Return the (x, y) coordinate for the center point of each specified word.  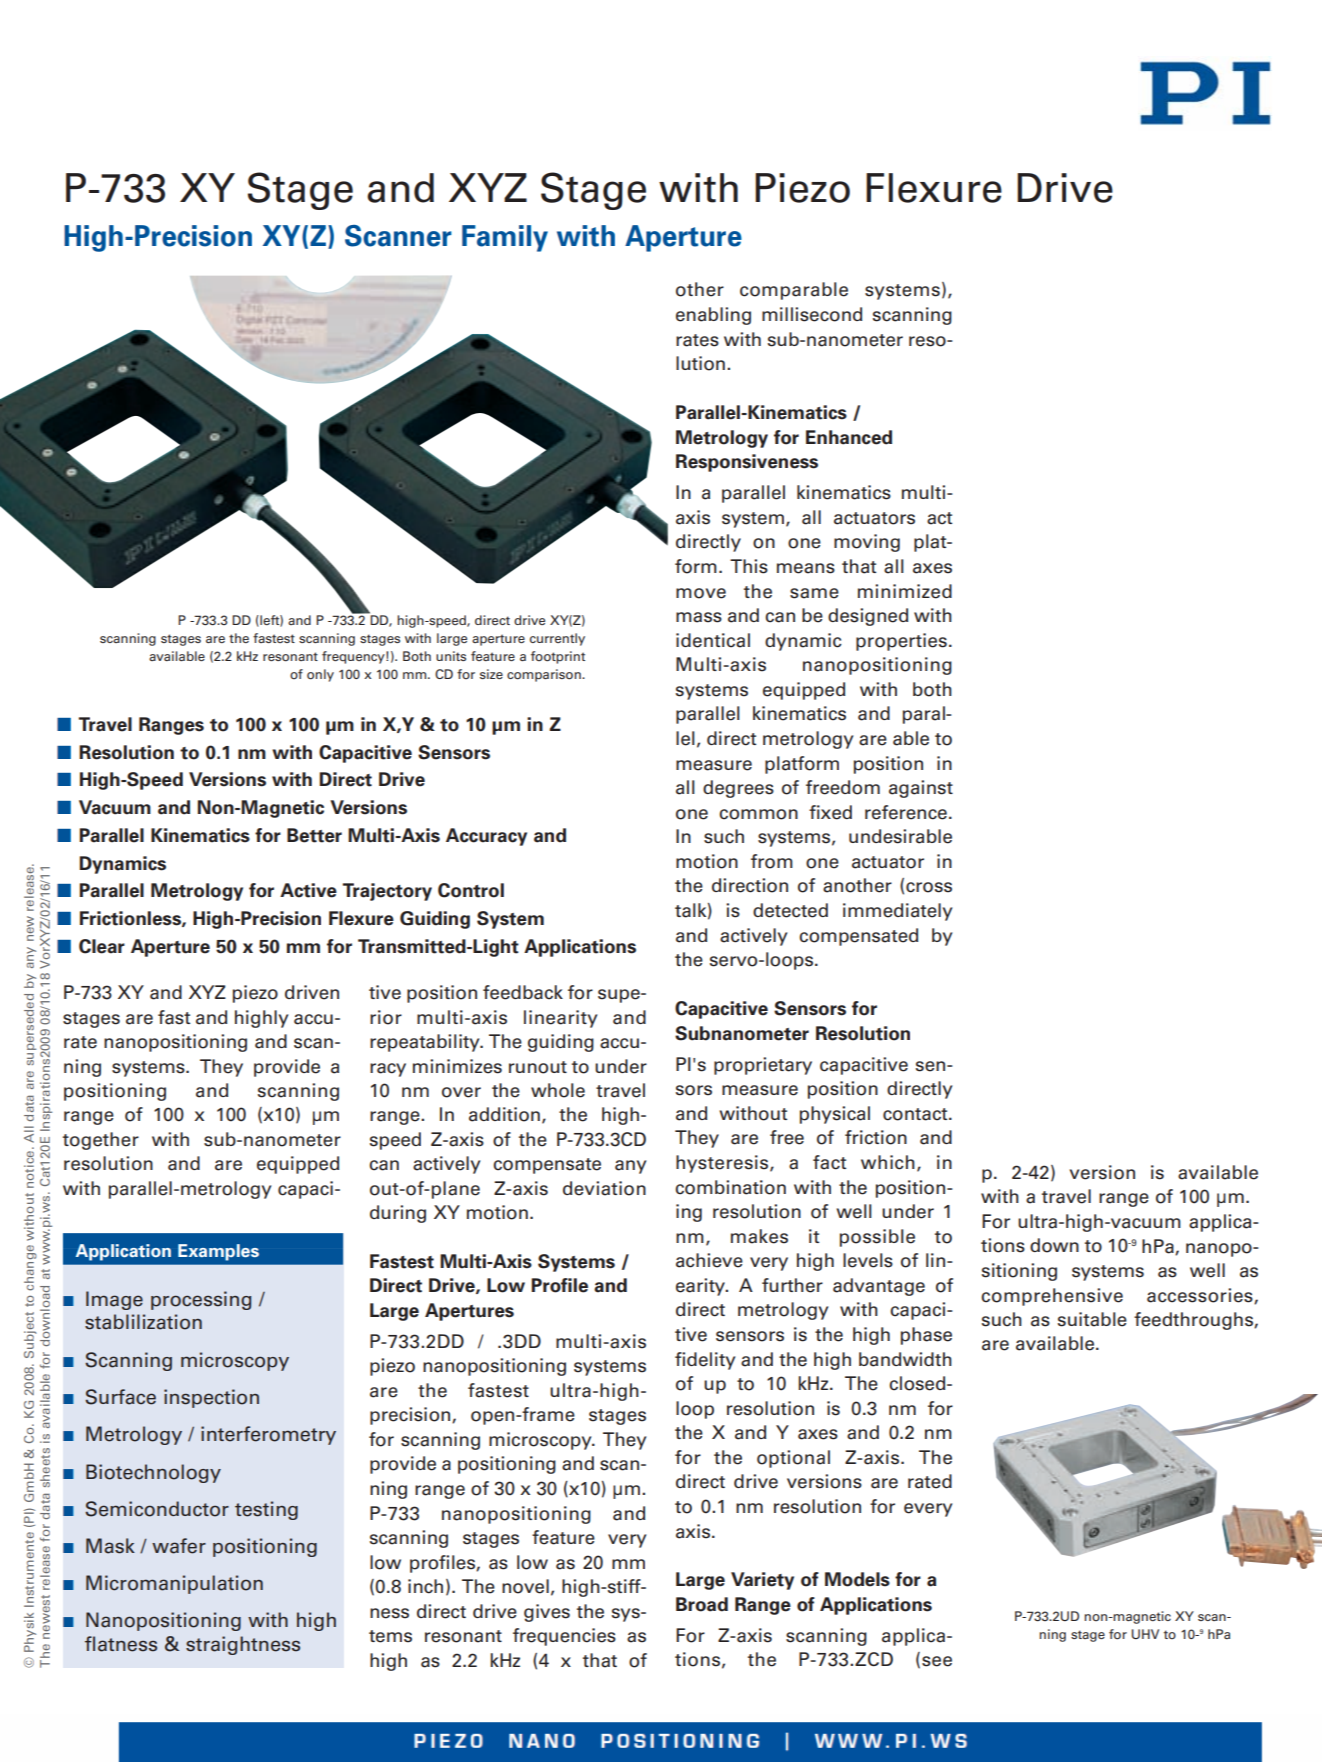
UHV (1145, 1634)
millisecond (812, 314)
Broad (702, 1604)
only (320, 675)
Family (505, 238)
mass (699, 617)
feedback (523, 992)
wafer (179, 1546)
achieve (709, 1260)
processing (201, 1300)
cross (929, 887)
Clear (102, 946)
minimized (905, 591)
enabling (713, 316)
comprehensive (1052, 1297)
